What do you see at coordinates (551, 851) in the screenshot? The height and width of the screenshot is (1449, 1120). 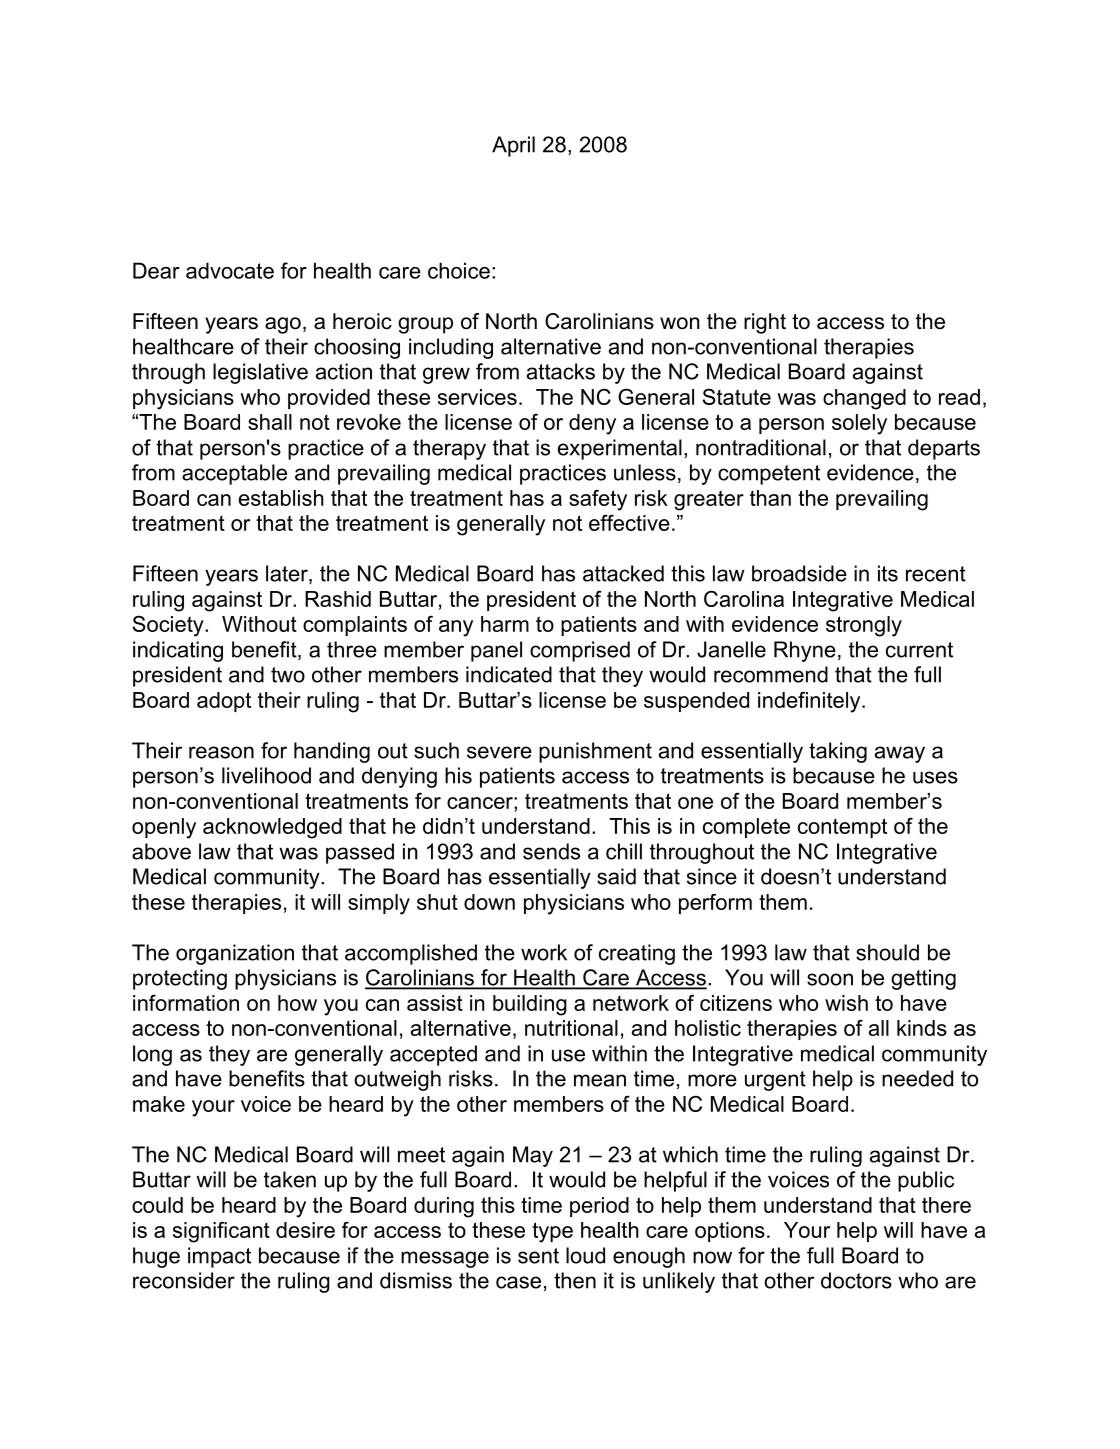 I see `sends` at bounding box center [551, 851].
